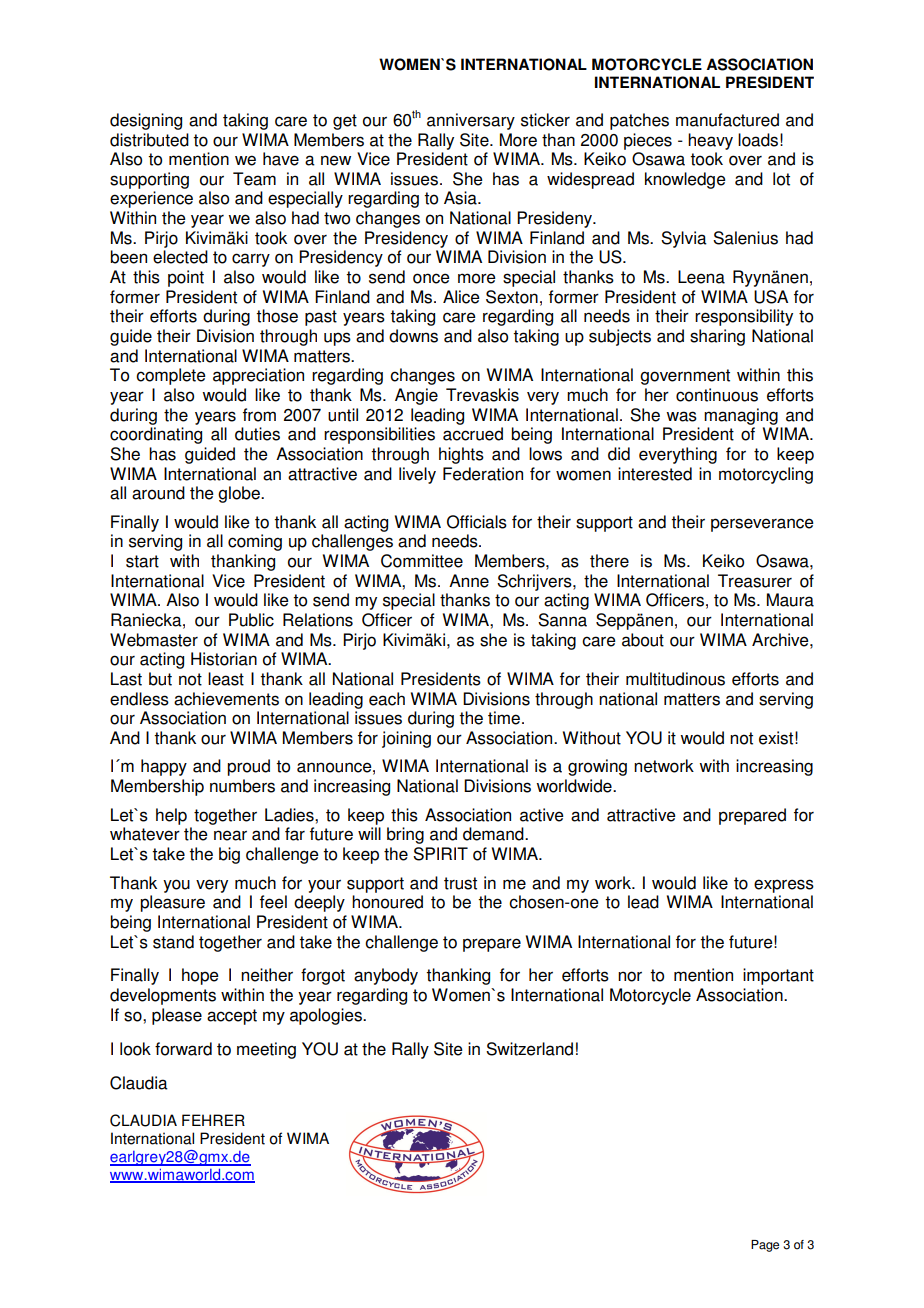 This screenshot has height=1308, width=924. I want to click on Team, so click(254, 179).
